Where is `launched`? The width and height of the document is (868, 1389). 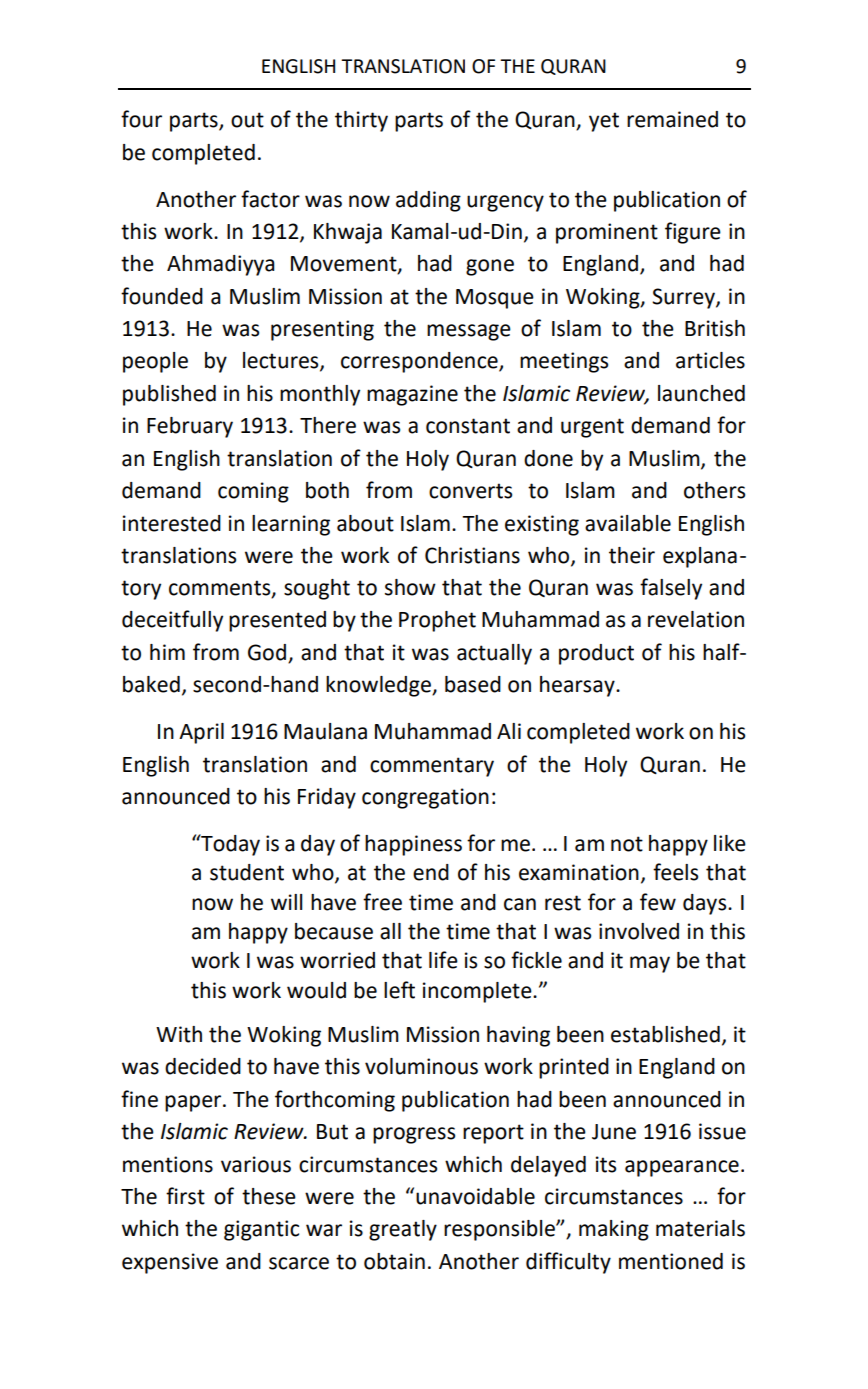 launched is located at coordinates (701, 393).
